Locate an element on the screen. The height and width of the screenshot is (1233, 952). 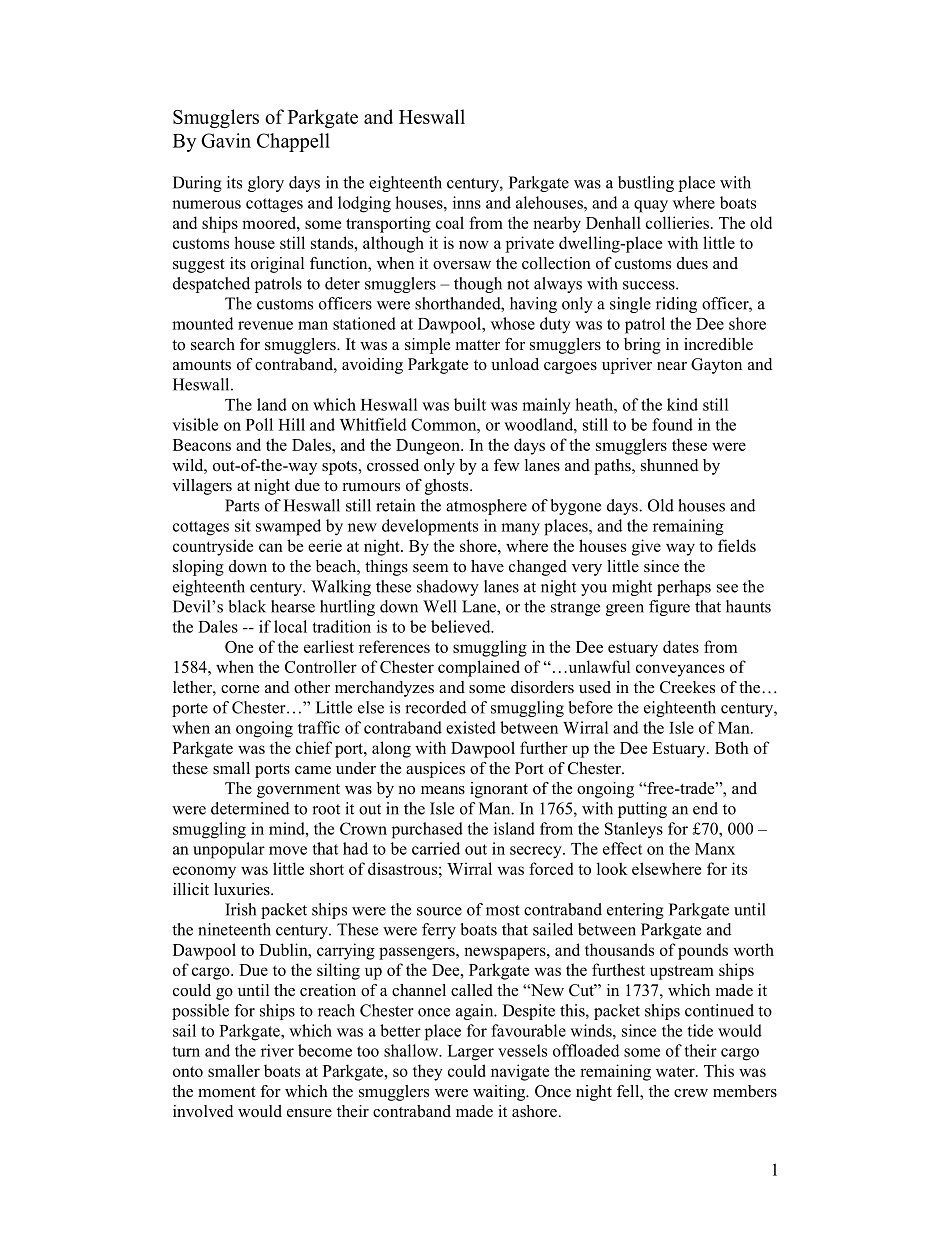
glory is located at coordinates (266, 184).
